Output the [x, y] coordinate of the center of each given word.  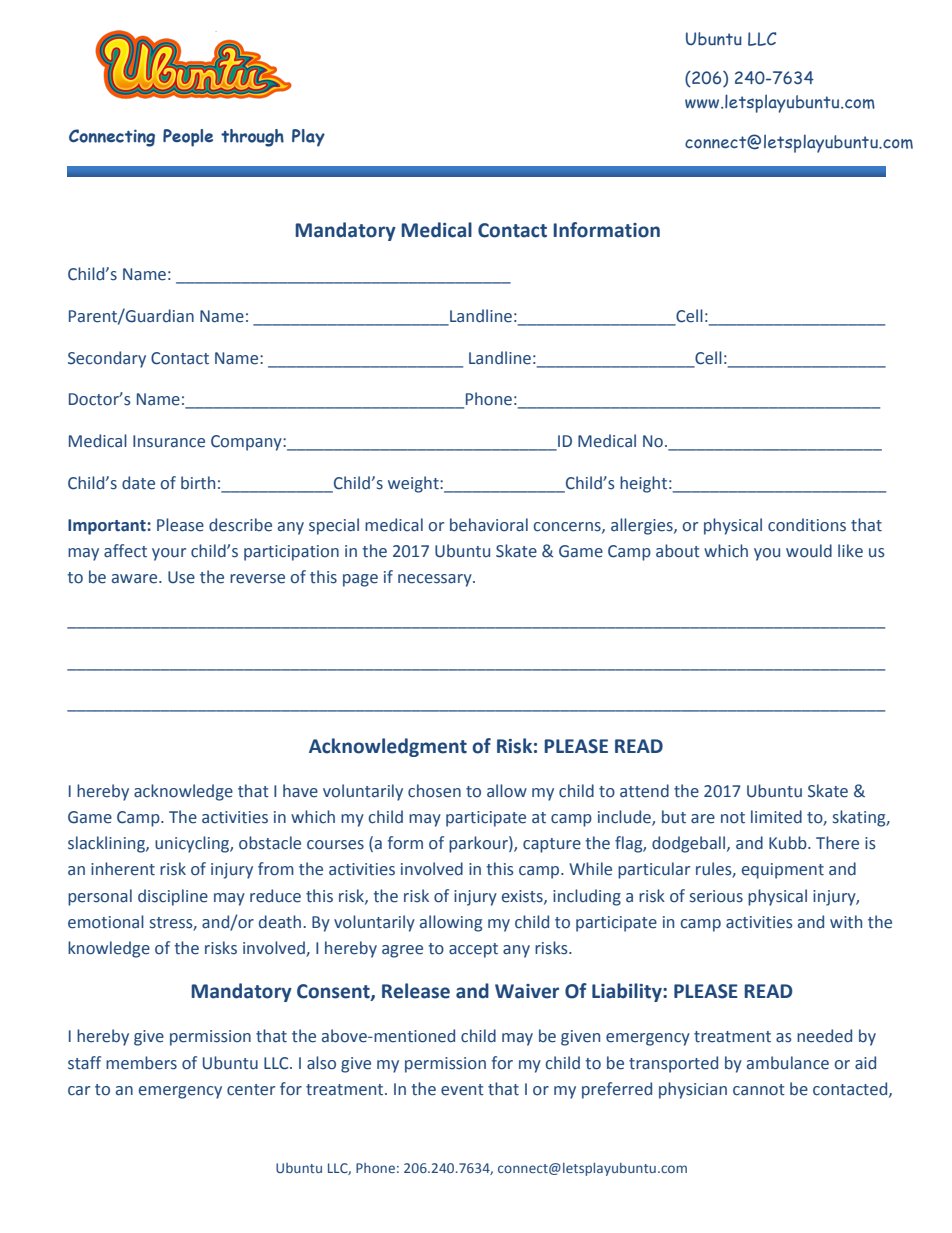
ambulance [788, 1063]
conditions [807, 525]
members [141, 1063]
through [252, 138]
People [188, 138]
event [462, 1090]
